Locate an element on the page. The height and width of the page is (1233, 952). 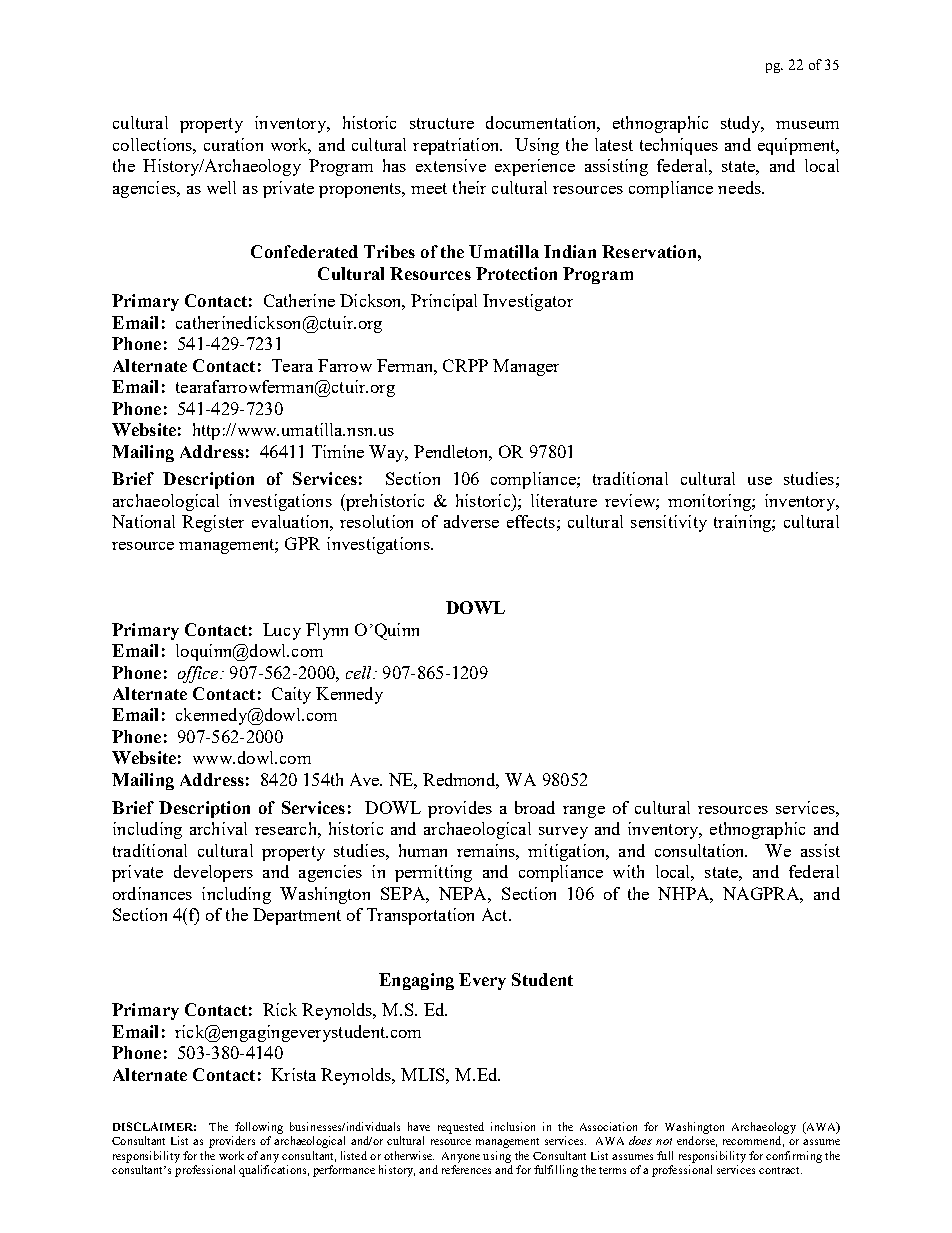
curation is located at coordinates (233, 144).
